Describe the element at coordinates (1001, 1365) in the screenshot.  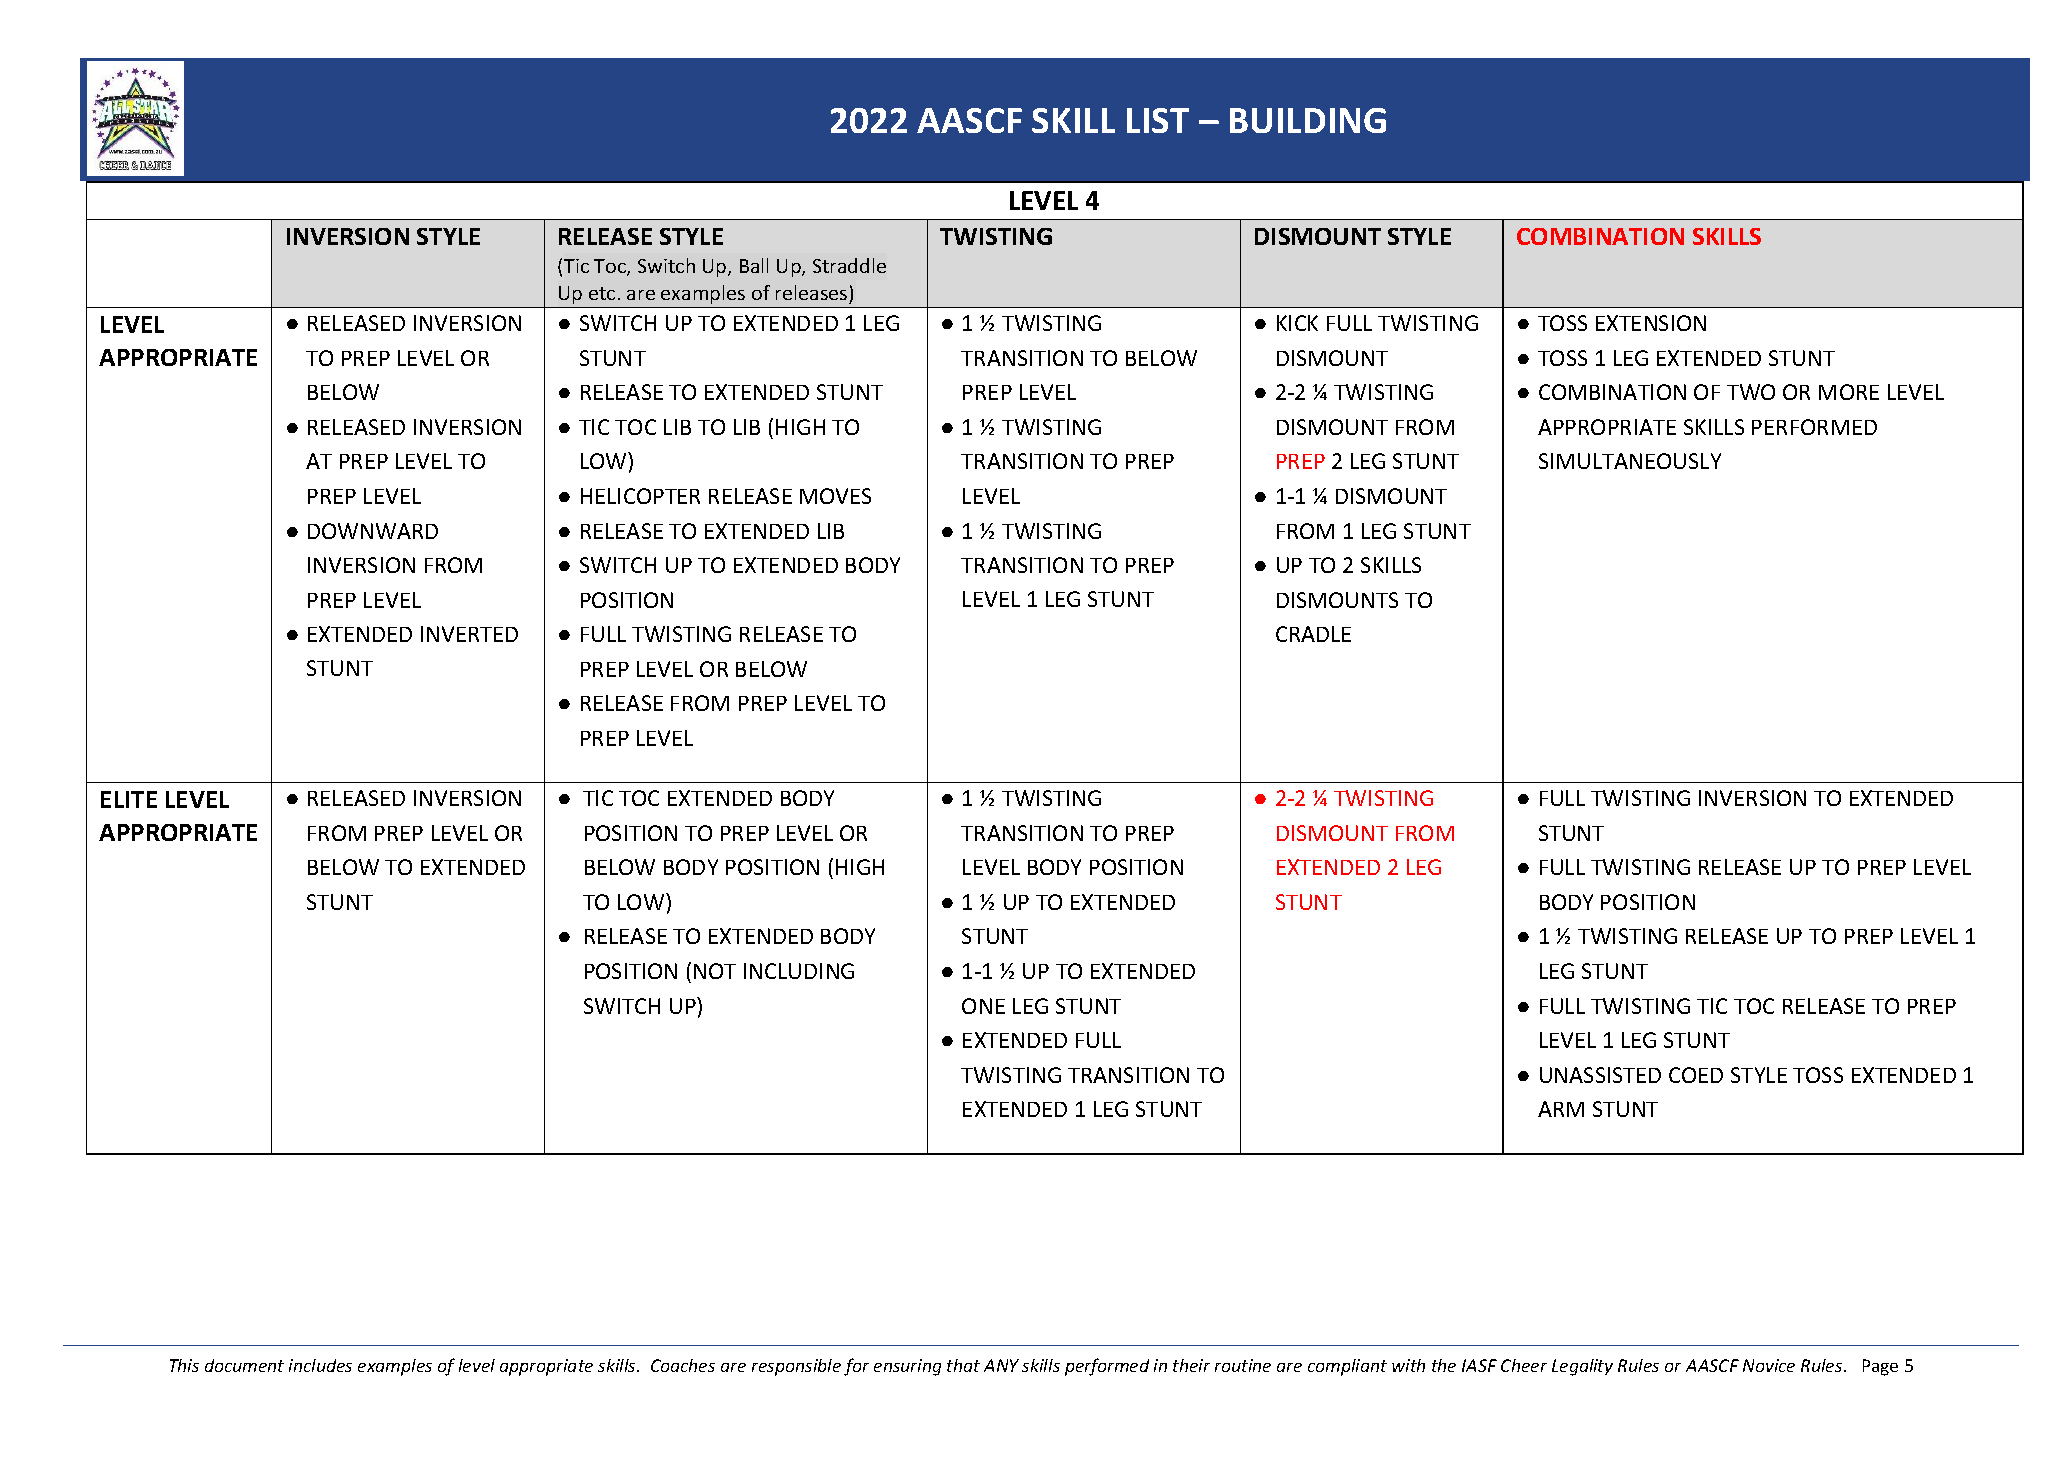
I see `ANY` at that location.
